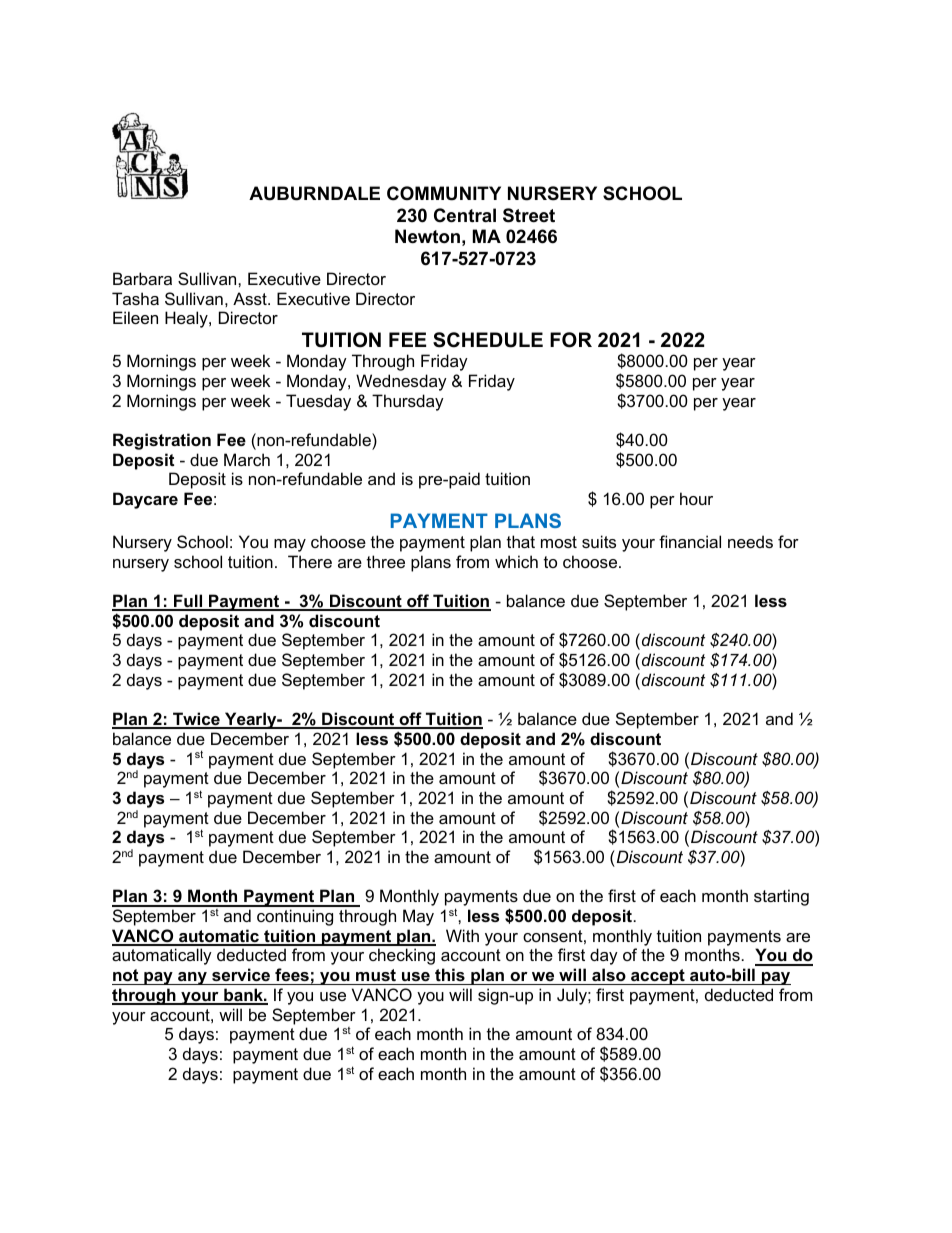  I want to click on Central, so click(465, 215).
